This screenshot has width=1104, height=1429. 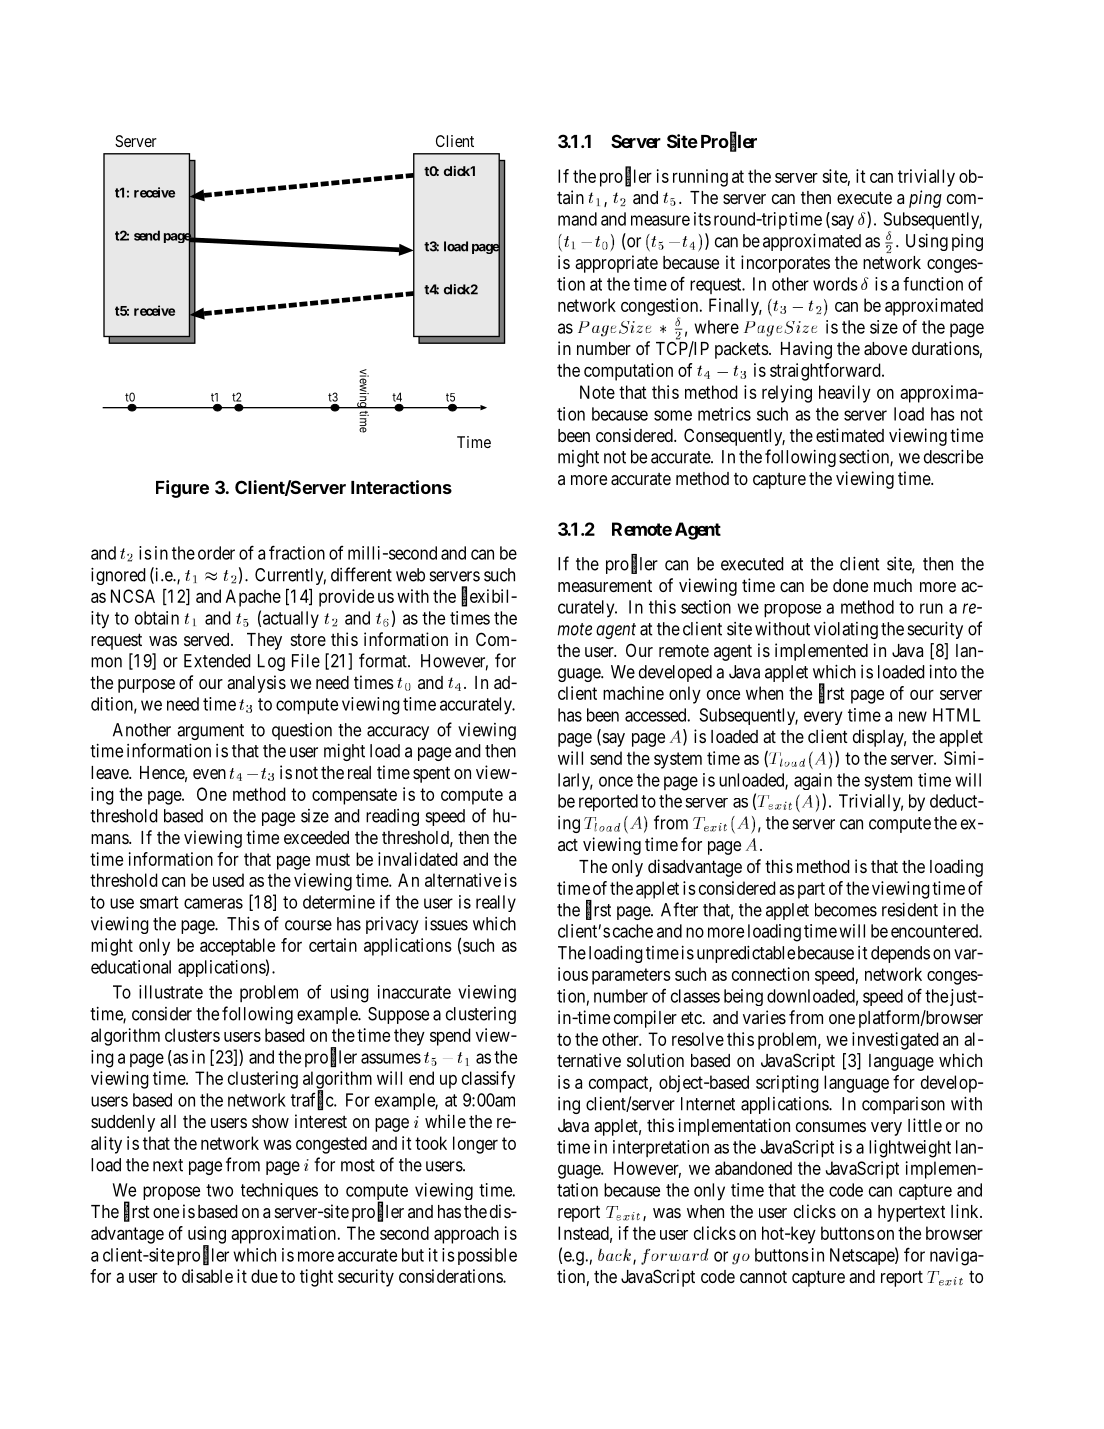 What do you see at coordinates (213, 903) in the screenshot?
I see `cameras` at bounding box center [213, 903].
